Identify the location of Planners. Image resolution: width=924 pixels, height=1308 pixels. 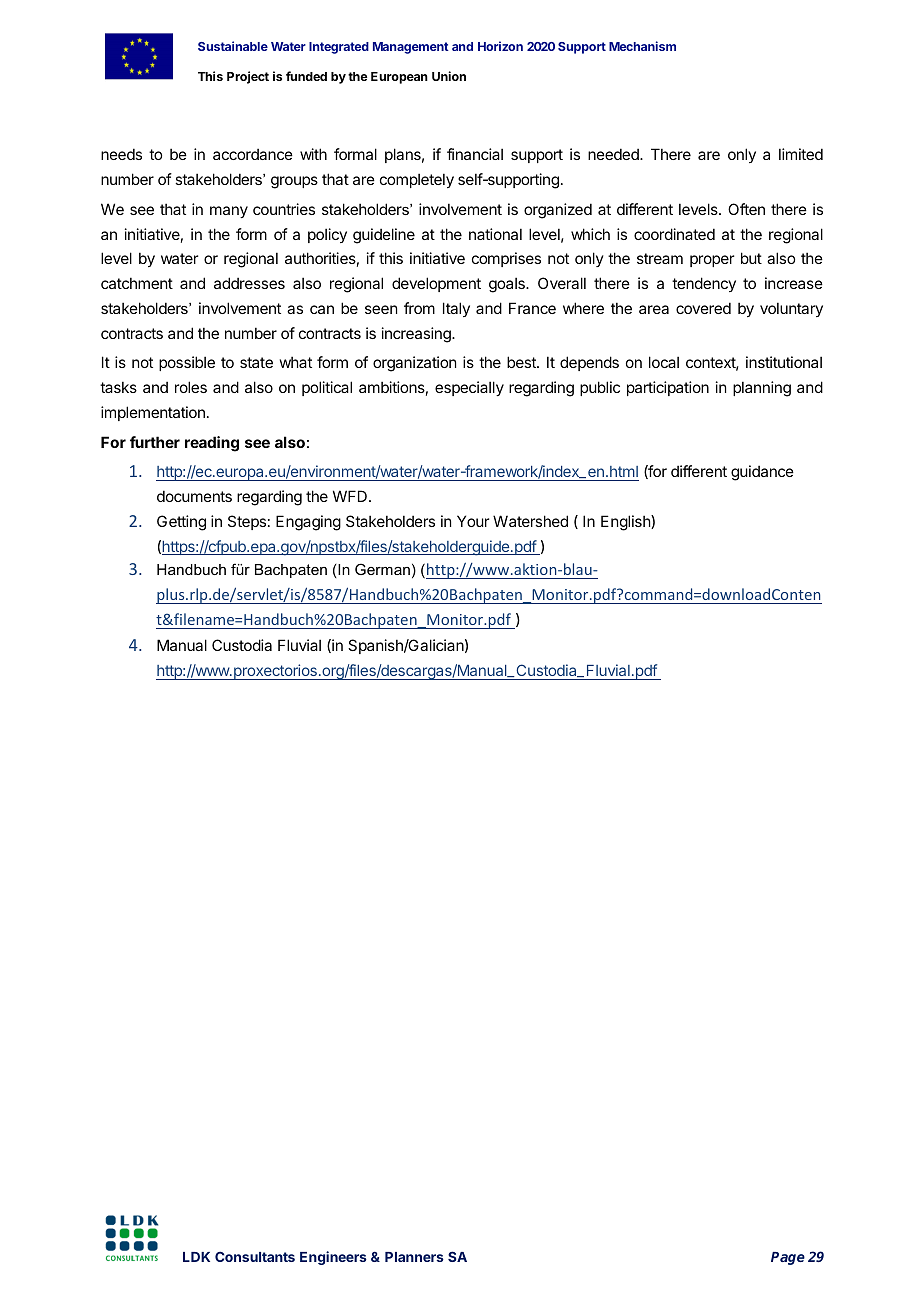
(414, 1257).
